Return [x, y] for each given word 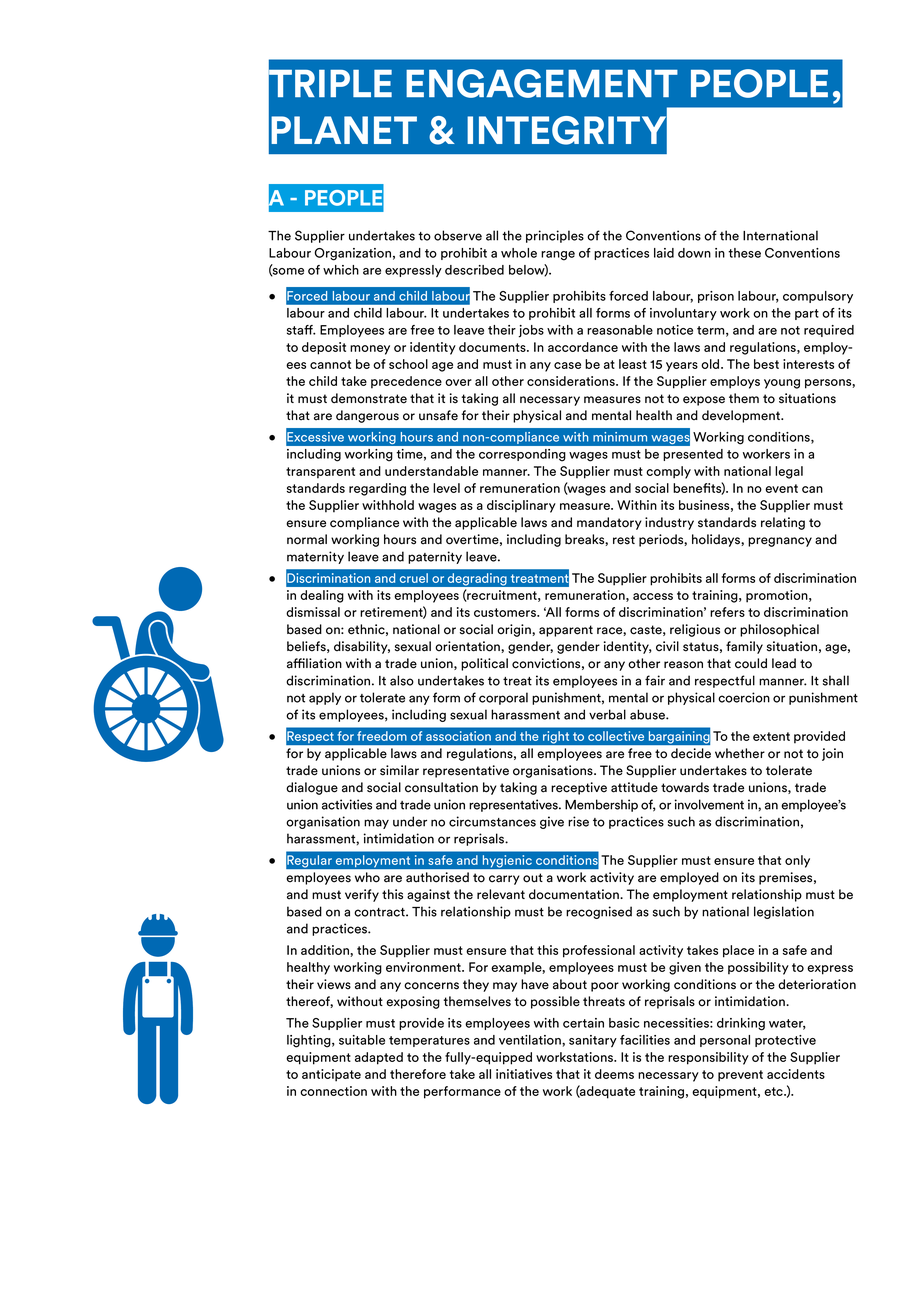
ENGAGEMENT [542, 83]
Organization [353, 254]
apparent [566, 631]
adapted [379, 1058]
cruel [414, 578]
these [744, 253]
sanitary [593, 1041]
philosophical [779, 630]
